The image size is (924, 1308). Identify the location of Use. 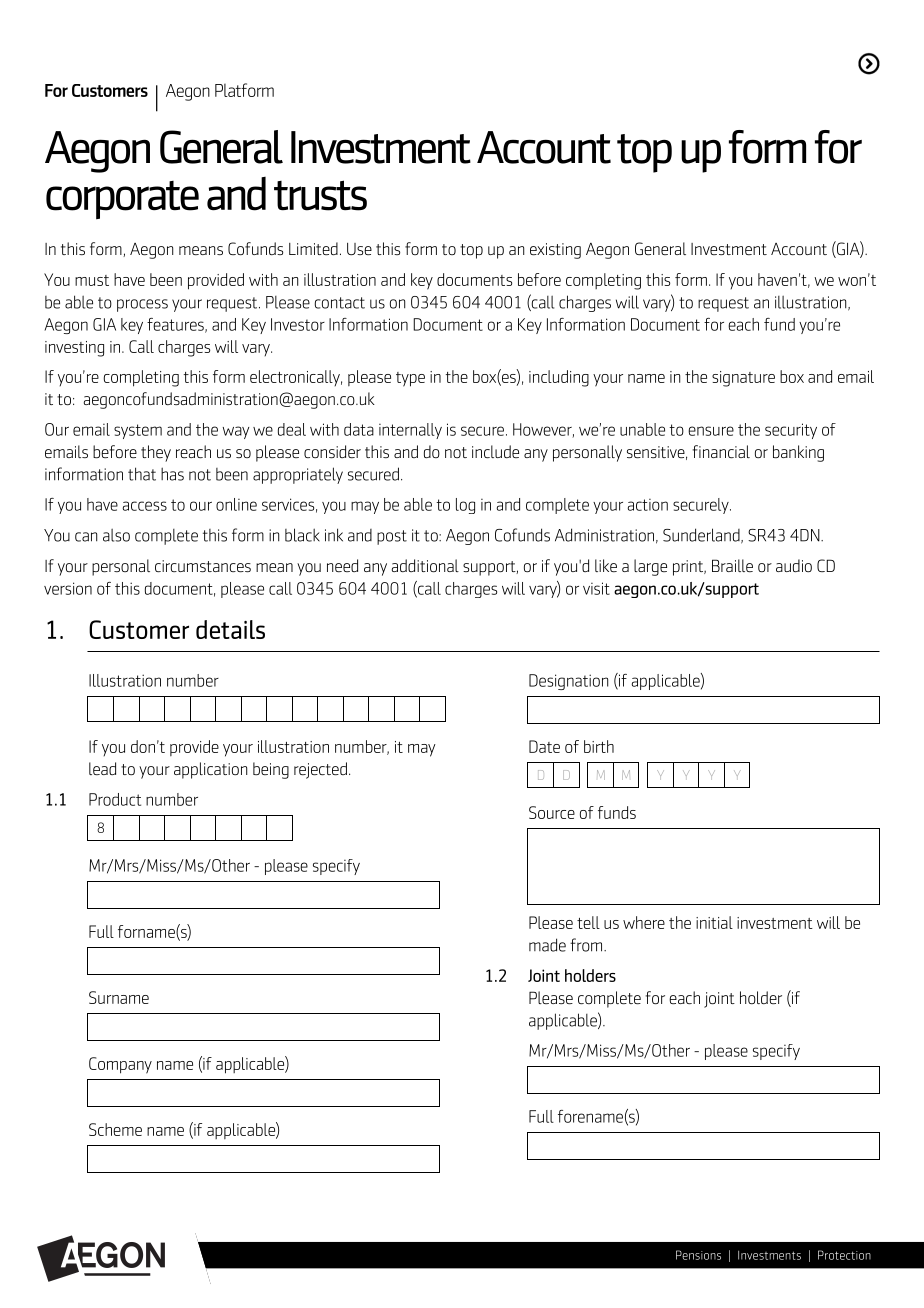
(359, 249).
